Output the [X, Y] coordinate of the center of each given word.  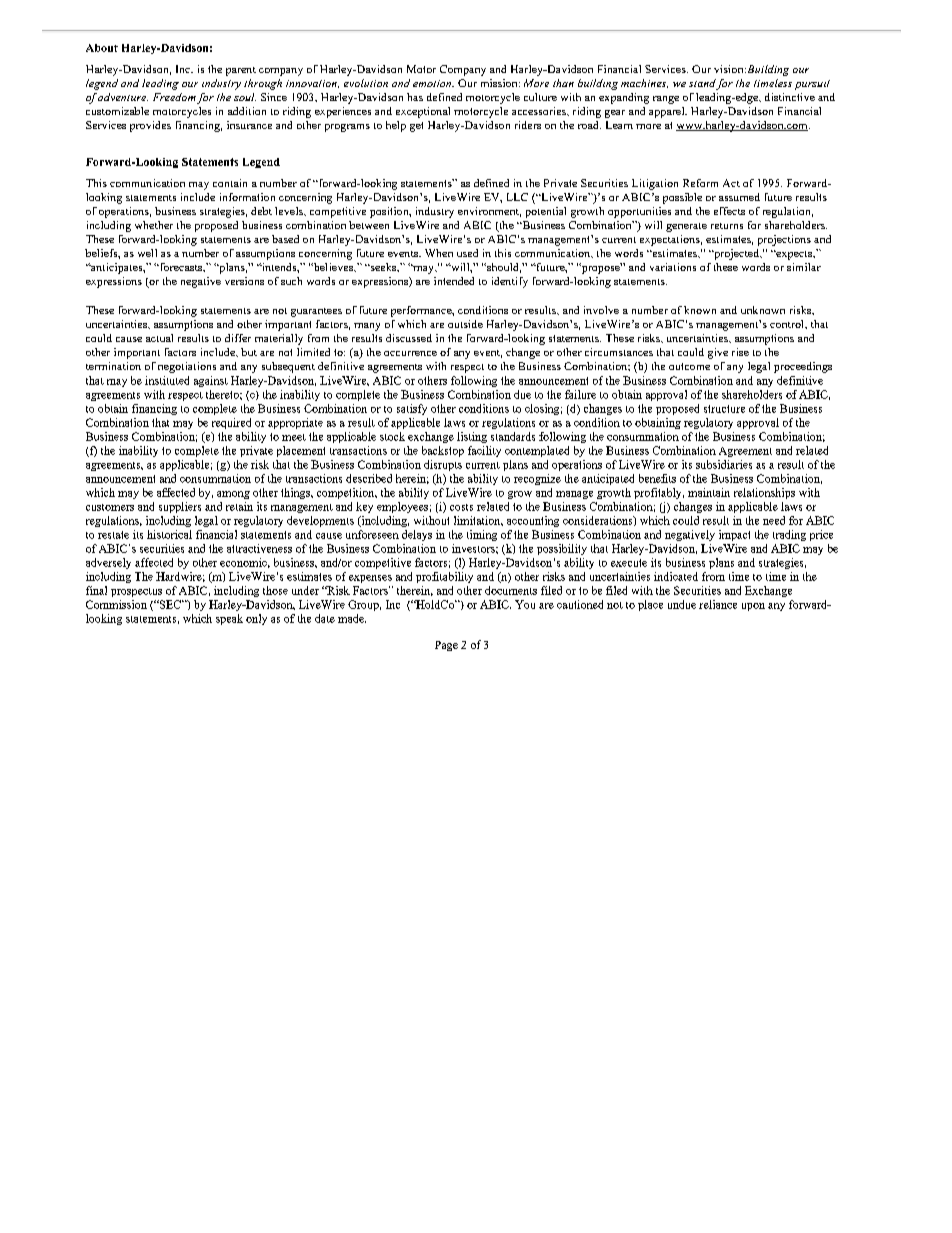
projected [737, 254]
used [467, 253]
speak [229, 619]
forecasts [181, 267]
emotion [433, 83]
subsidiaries [724, 464]
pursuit [812, 85]
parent [241, 71]
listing [472, 437]
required [231, 423]
